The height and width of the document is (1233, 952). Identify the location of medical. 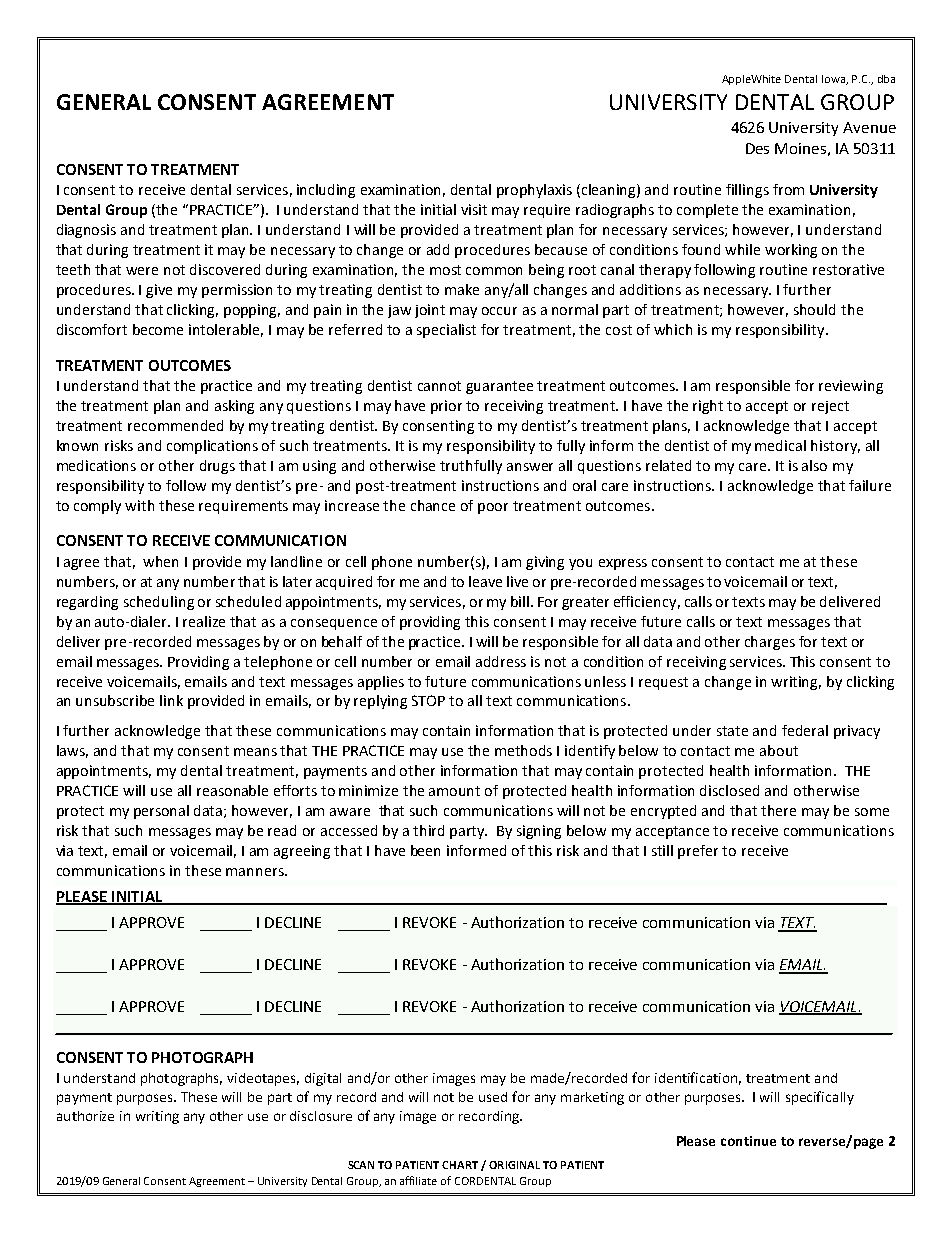
(780, 445).
